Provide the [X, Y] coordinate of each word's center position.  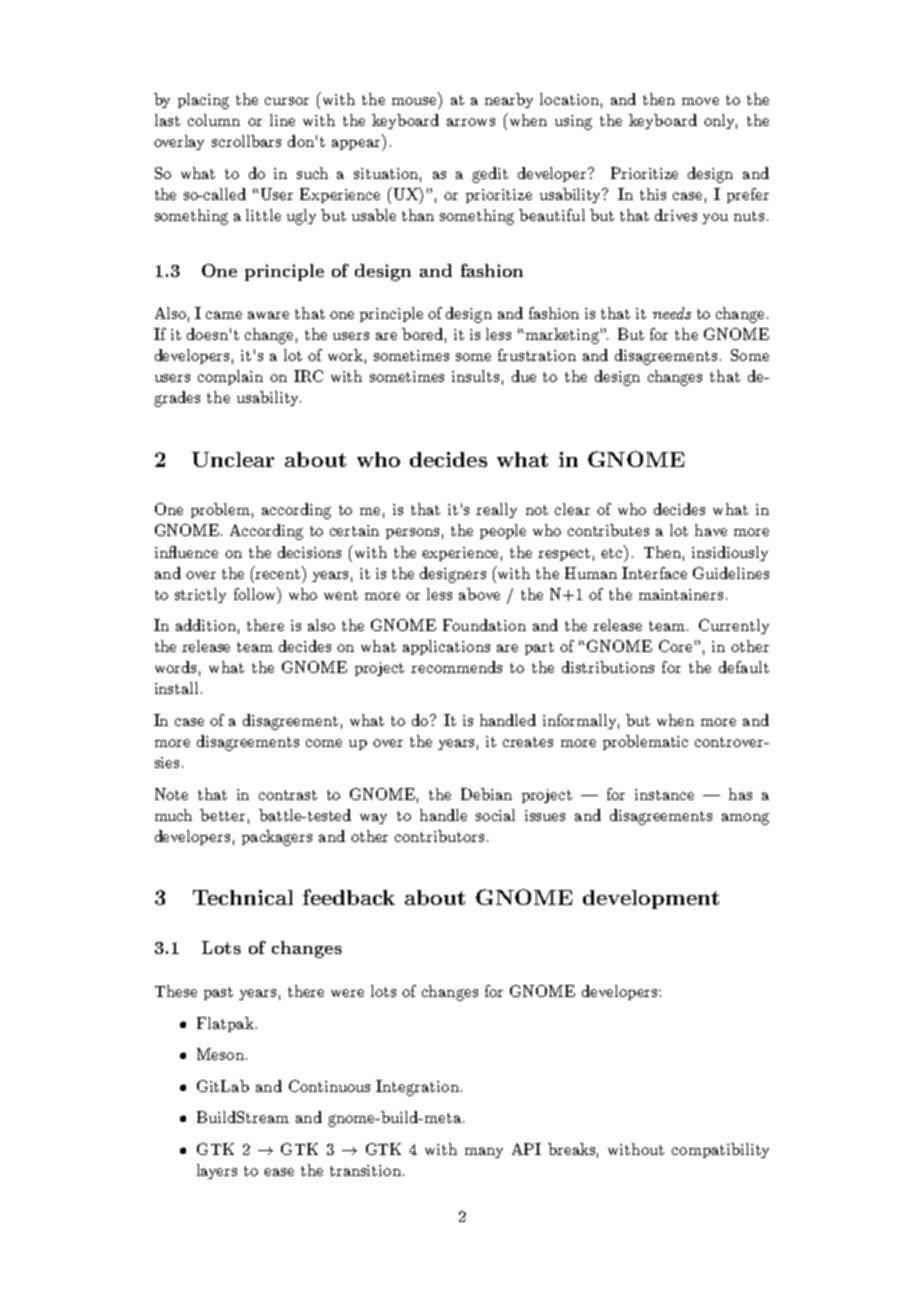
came [224, 315]
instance [664, 794]
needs [672, 313]
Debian [486, 794]
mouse [414, 101]
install [176, 688]
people [503, 531]
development [651, 899]
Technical [243, 897]
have [711, 530]
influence [186, 552]
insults [475, 376]
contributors [439, 836]
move [700, 101]
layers [217, 1171]
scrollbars [246, 141]
